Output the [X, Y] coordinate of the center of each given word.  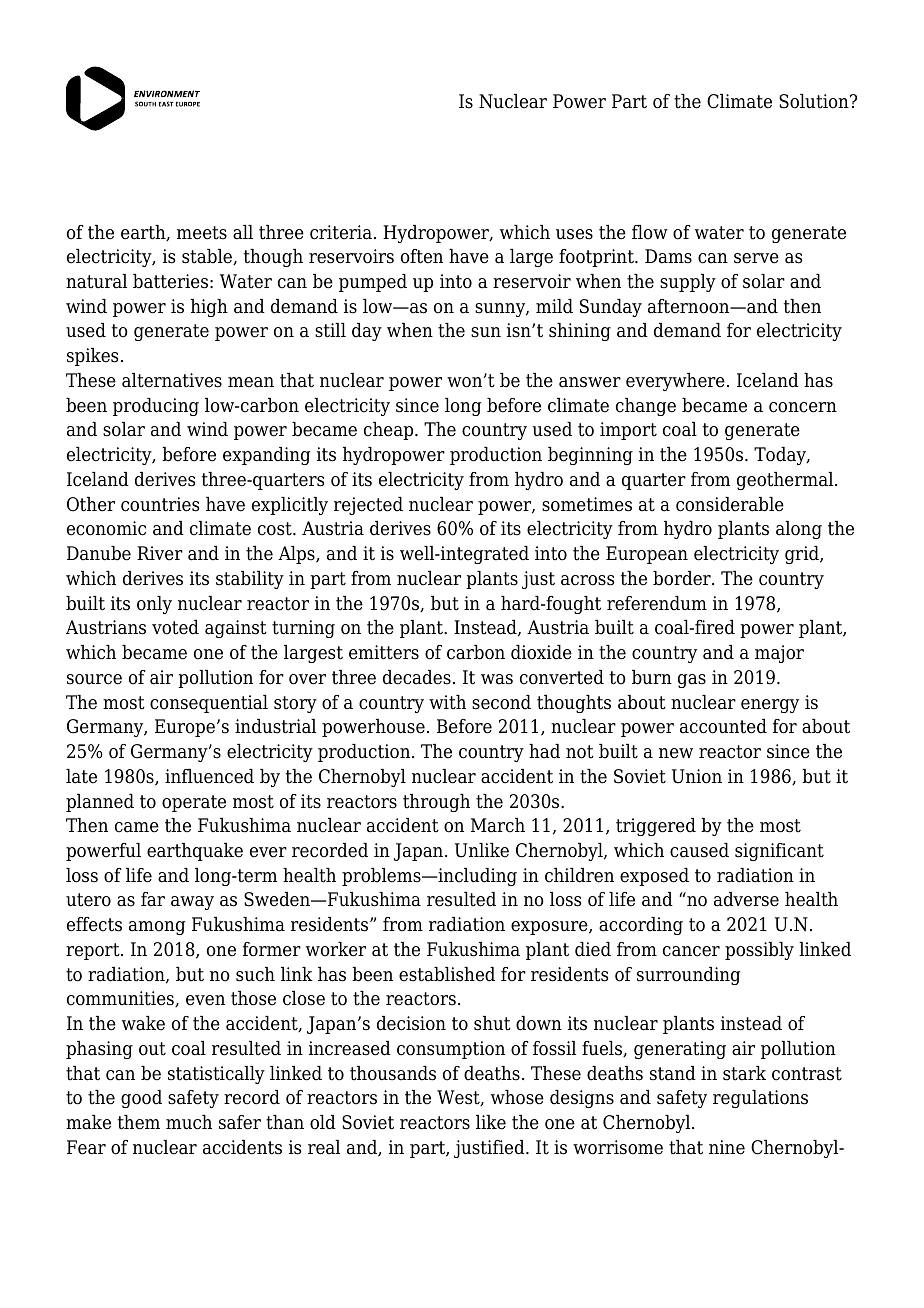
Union [697, 776]
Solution [815, 101]
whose [517, 1097]
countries [160, 504]
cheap [390, 431]
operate [194, 803]
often [422, 256]
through [436, 803]
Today [781, 456]
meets [202, 233]
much [189, 1122]
